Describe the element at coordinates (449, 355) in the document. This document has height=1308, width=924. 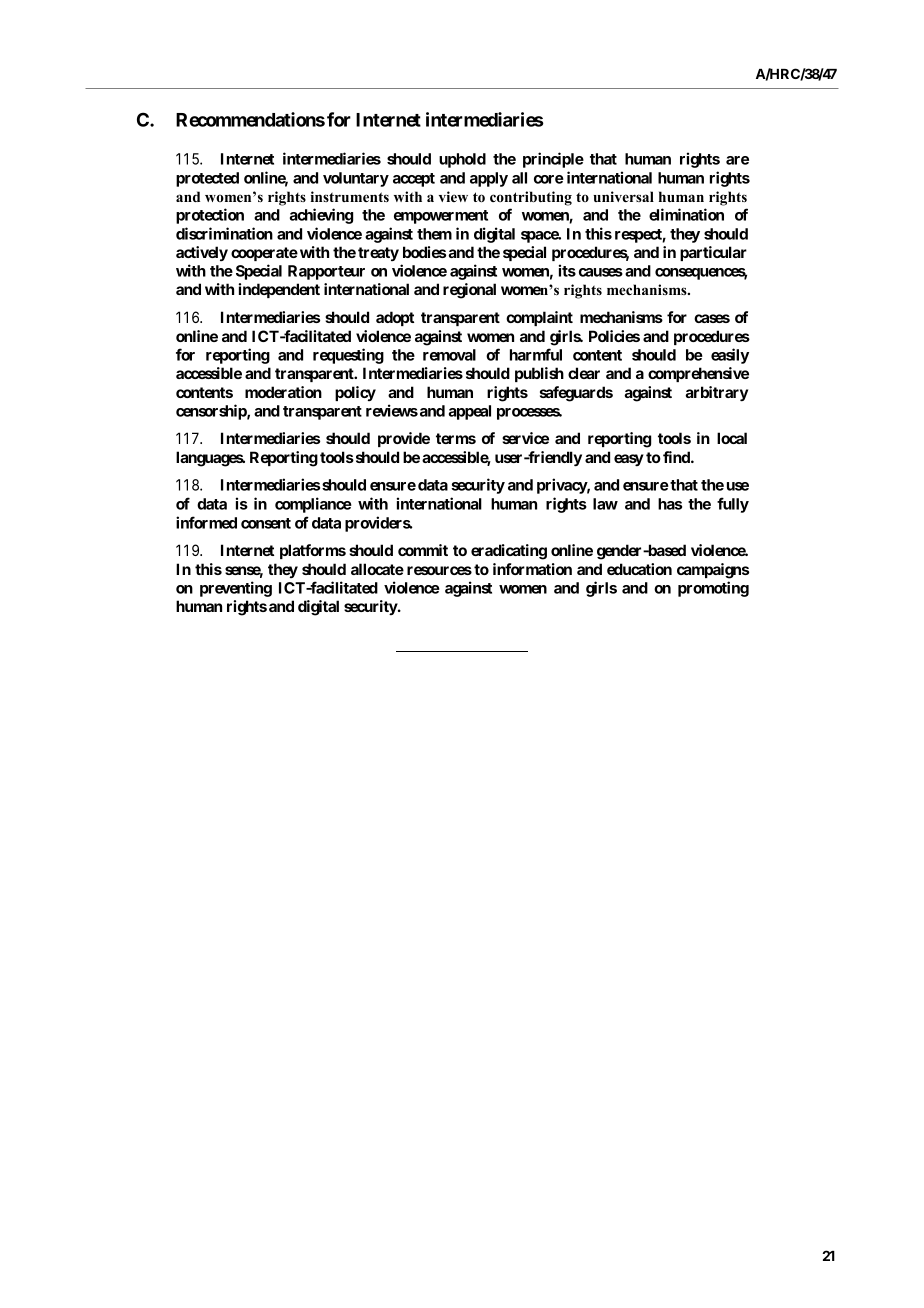
I see `removal` at that location.
